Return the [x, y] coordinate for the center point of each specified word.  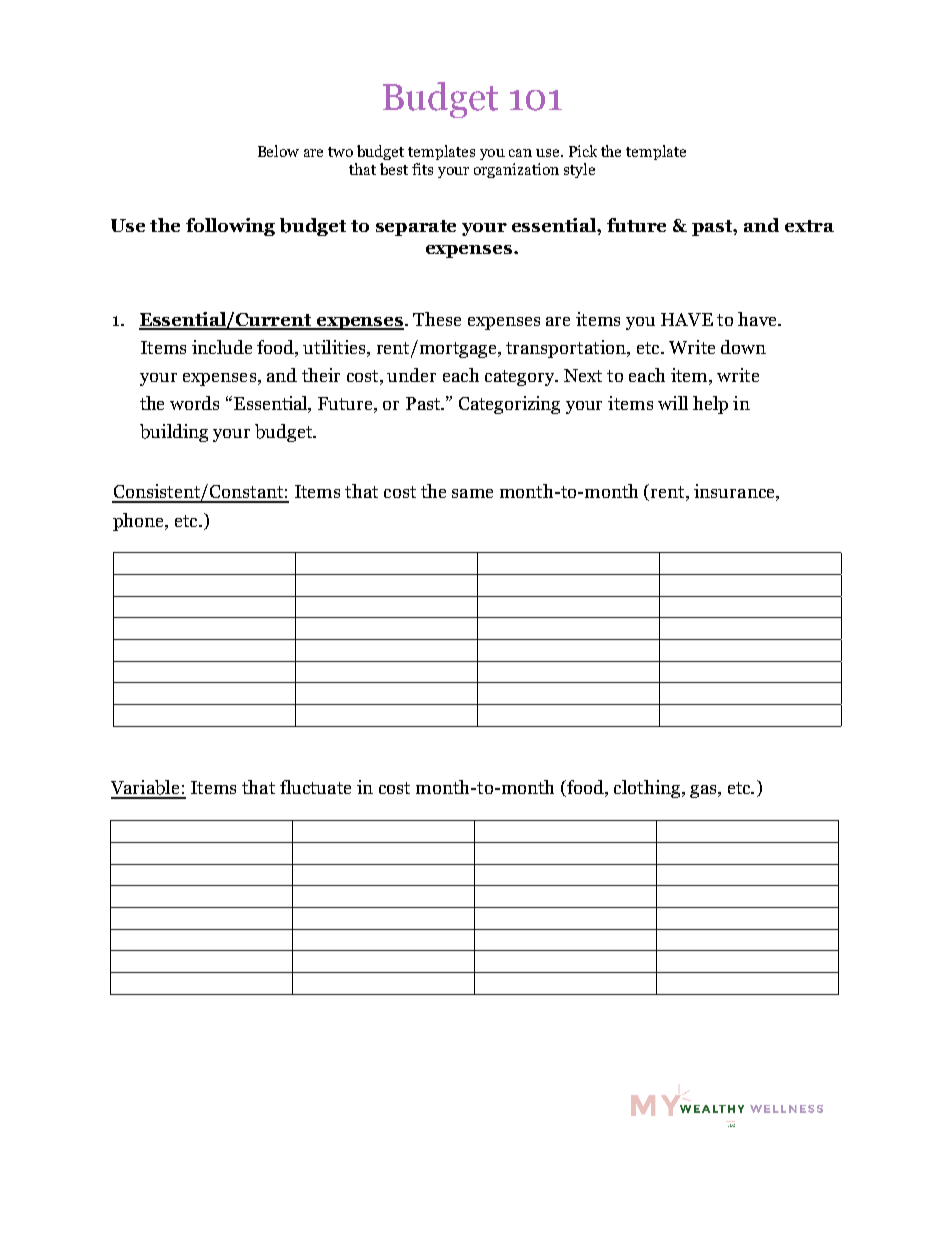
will [673, 403]
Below [278, 151]
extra [809, 226]
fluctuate [315, 787]
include [222, 347]
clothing [648, 789]
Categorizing [509, 405]
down [743, 347]
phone [139, 522]
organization [516, 170]
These [437, 319]
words [194, 403]
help [710, 405]
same [472, 493]
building [174, 433]
